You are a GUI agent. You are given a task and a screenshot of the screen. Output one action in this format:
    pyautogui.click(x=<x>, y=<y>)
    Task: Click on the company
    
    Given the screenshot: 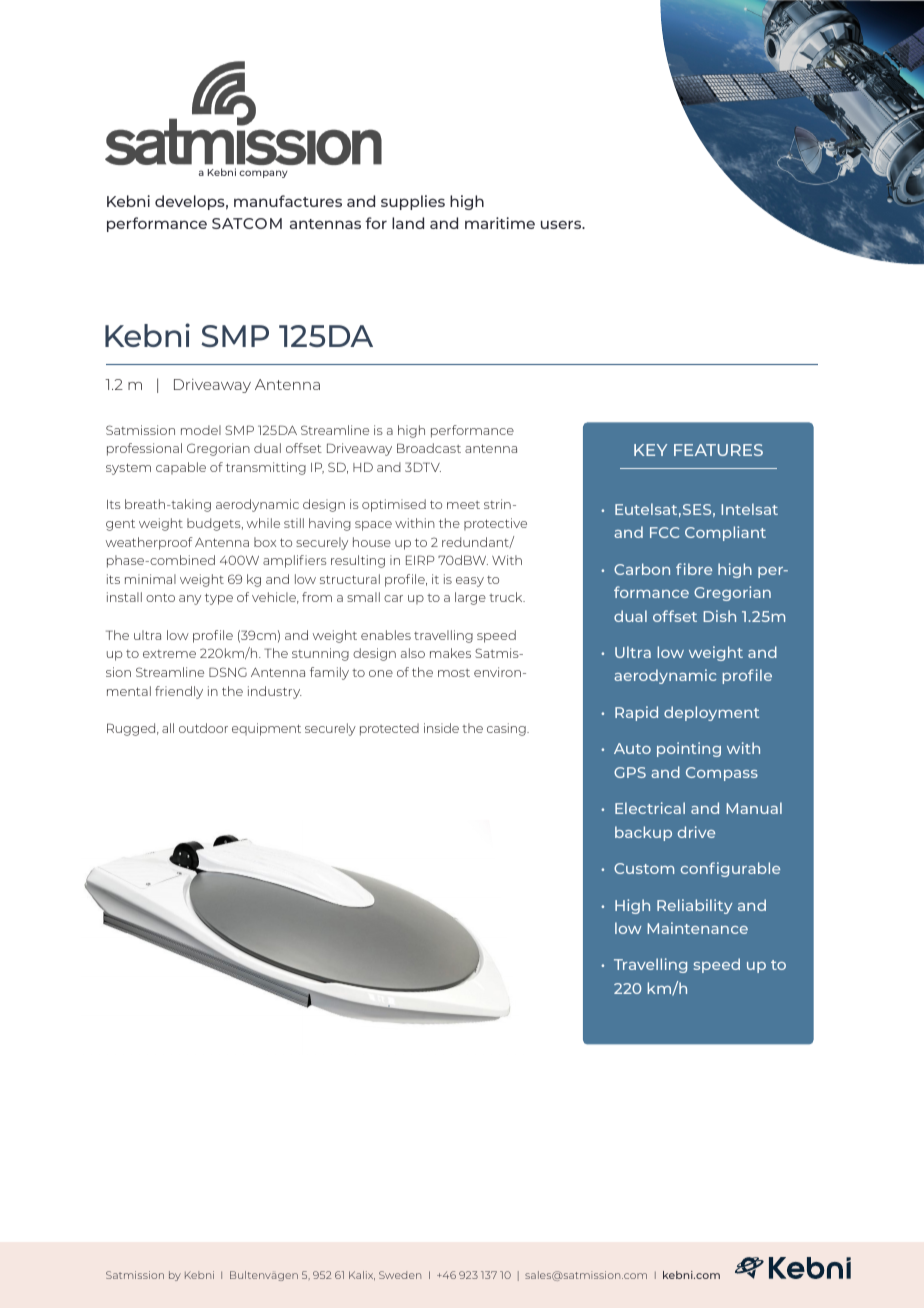 What is the action you would take?
    pyautogui.click(x=263, y=174)
